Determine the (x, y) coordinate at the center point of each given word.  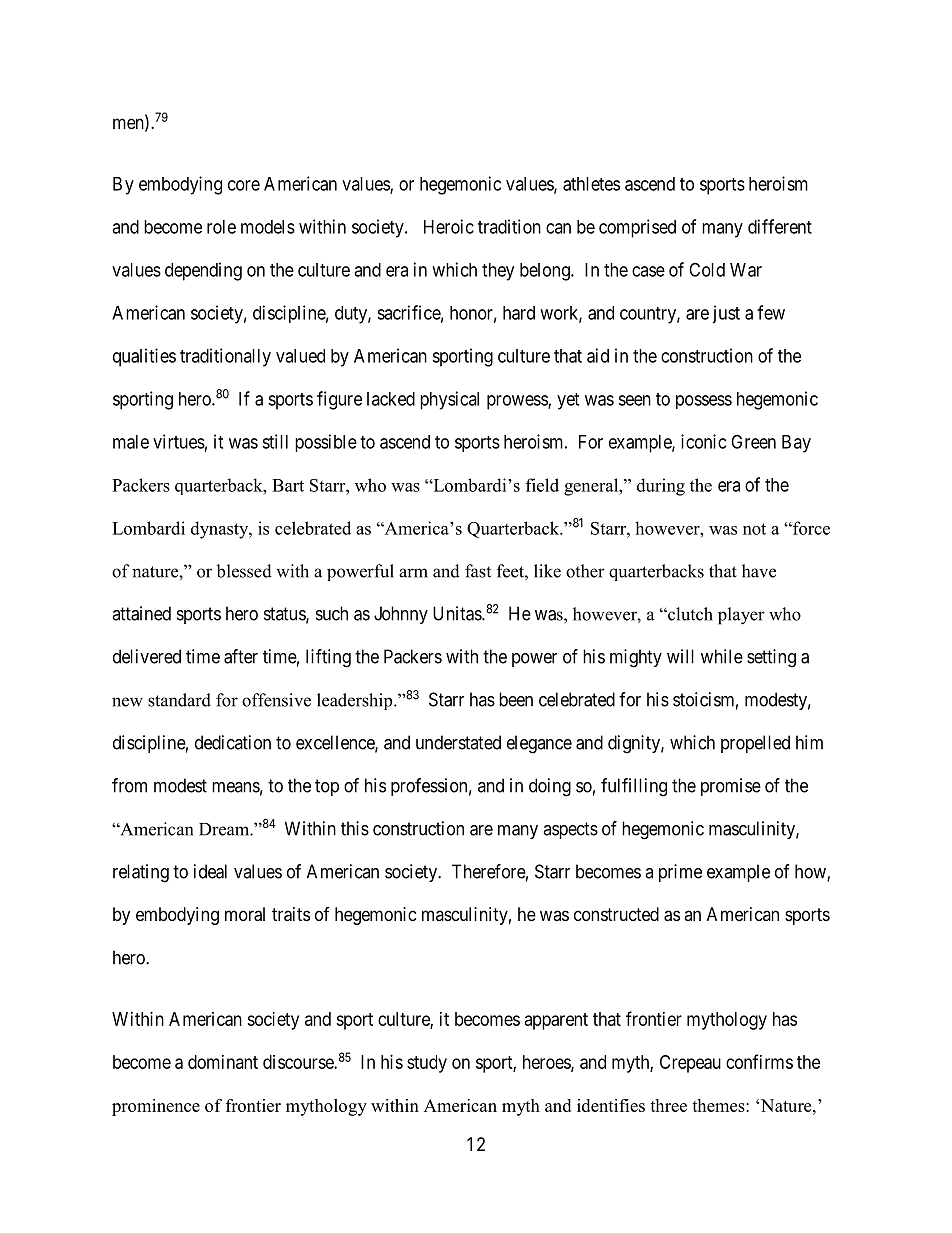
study (427, 1064)
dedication (233, 742)
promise (731, 787)
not (754, 529)
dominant (223, 1062)
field (542, 485)
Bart (288, 485)
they (498, 272)
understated (458, 742)
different (780, 226)
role (221, 227)
